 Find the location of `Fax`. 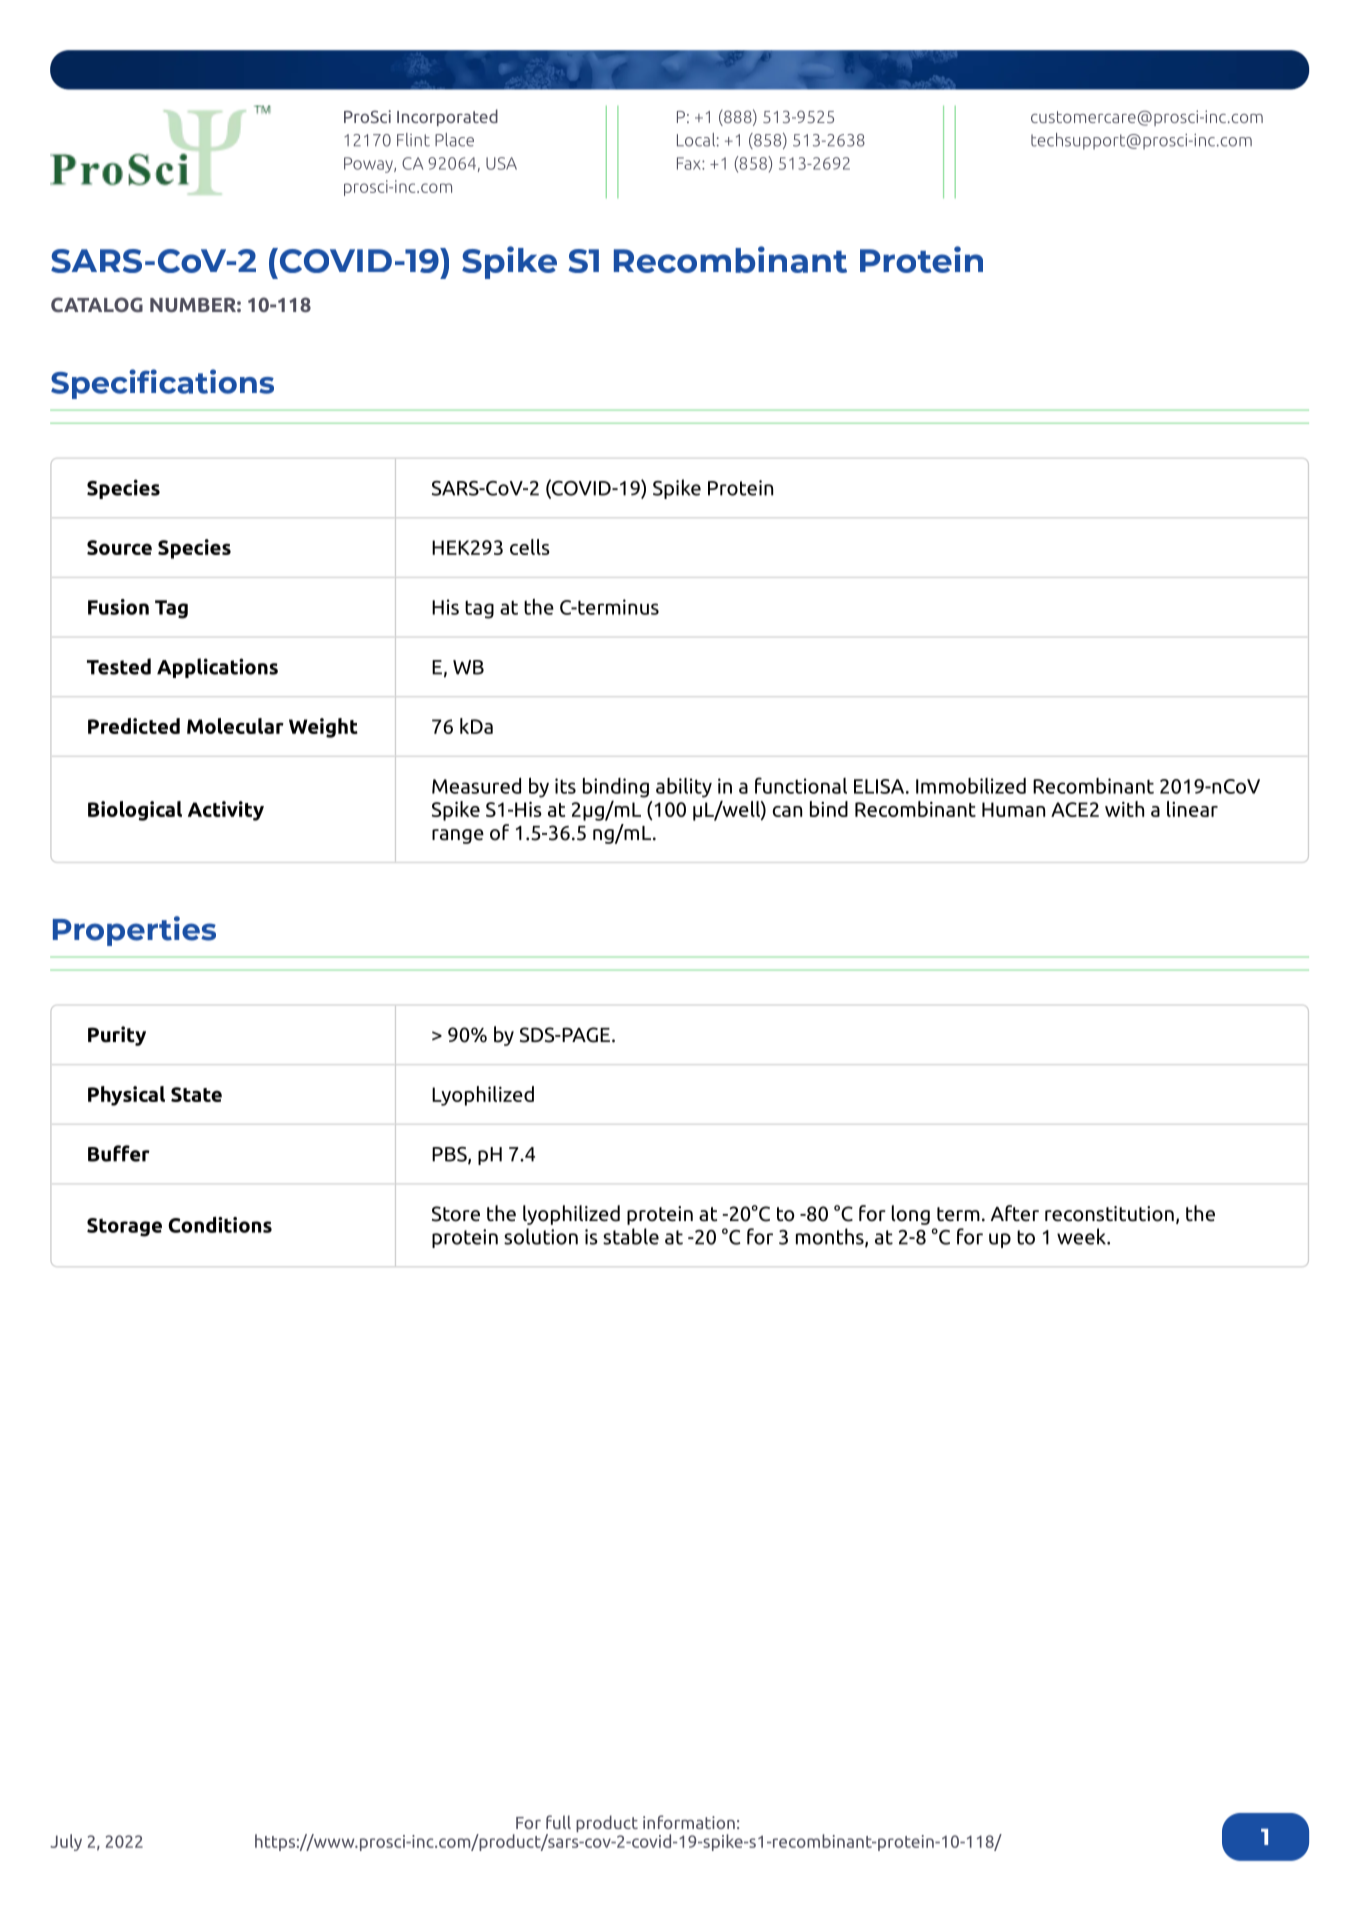

Fax is located at coordinates (690, 163).
